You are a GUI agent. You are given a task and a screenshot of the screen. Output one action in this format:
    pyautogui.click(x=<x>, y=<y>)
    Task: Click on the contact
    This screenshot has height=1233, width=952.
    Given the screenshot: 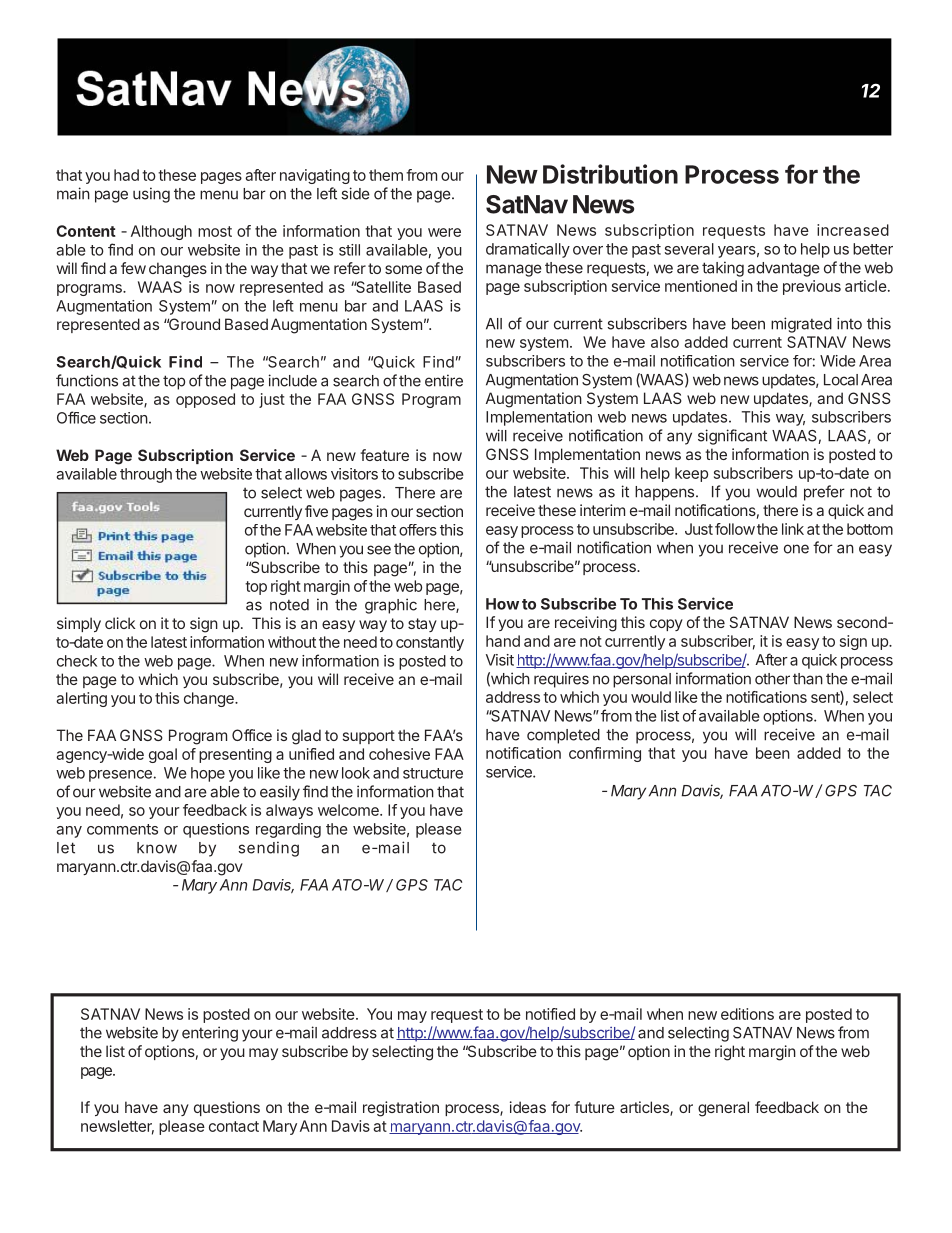 What is the action you would take?
    pyautogui.click(x=234, y=1126)
